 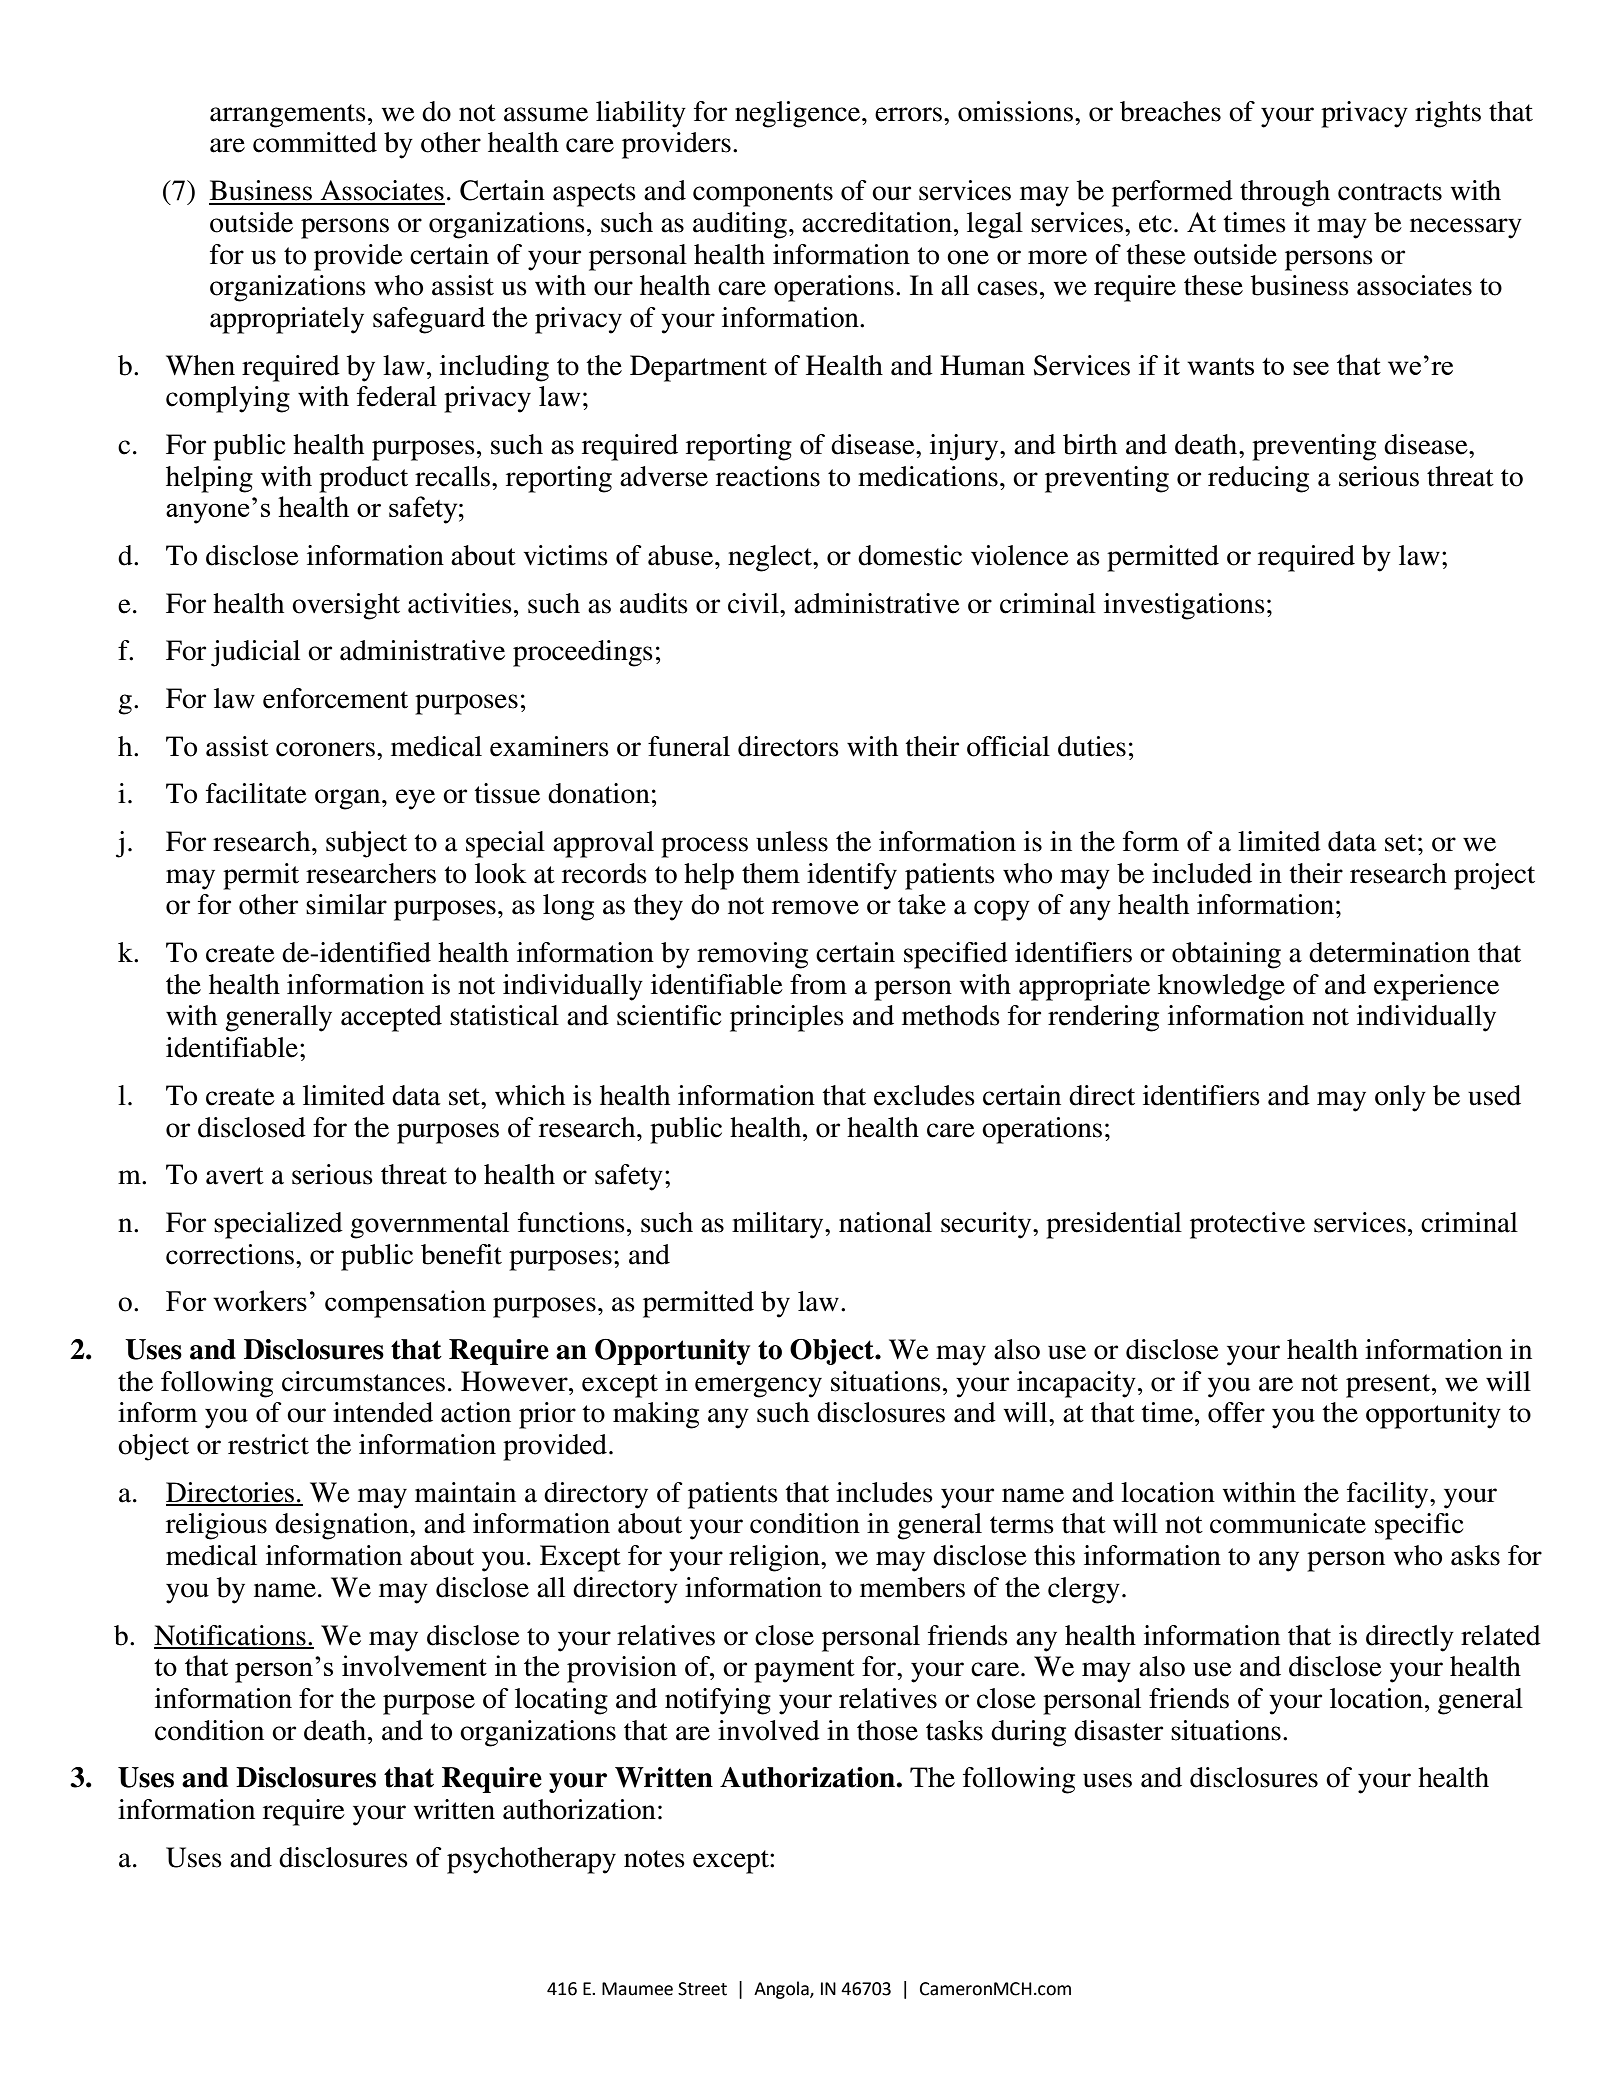 I want to click on accreditation, so click(x=877, y=222).
